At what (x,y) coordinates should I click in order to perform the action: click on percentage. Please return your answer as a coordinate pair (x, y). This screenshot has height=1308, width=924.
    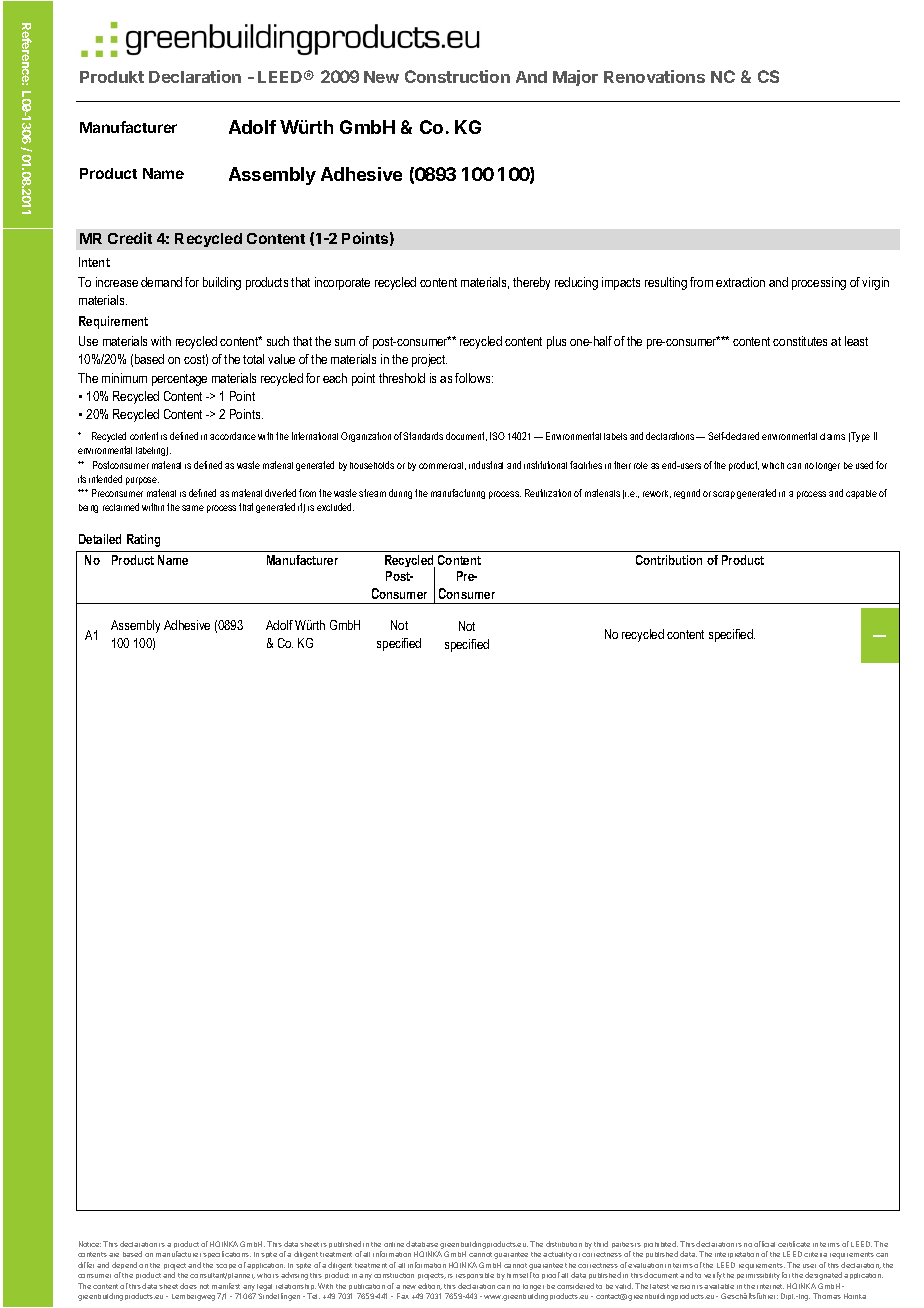
    Looking at the image, I should click on (179, 380).
